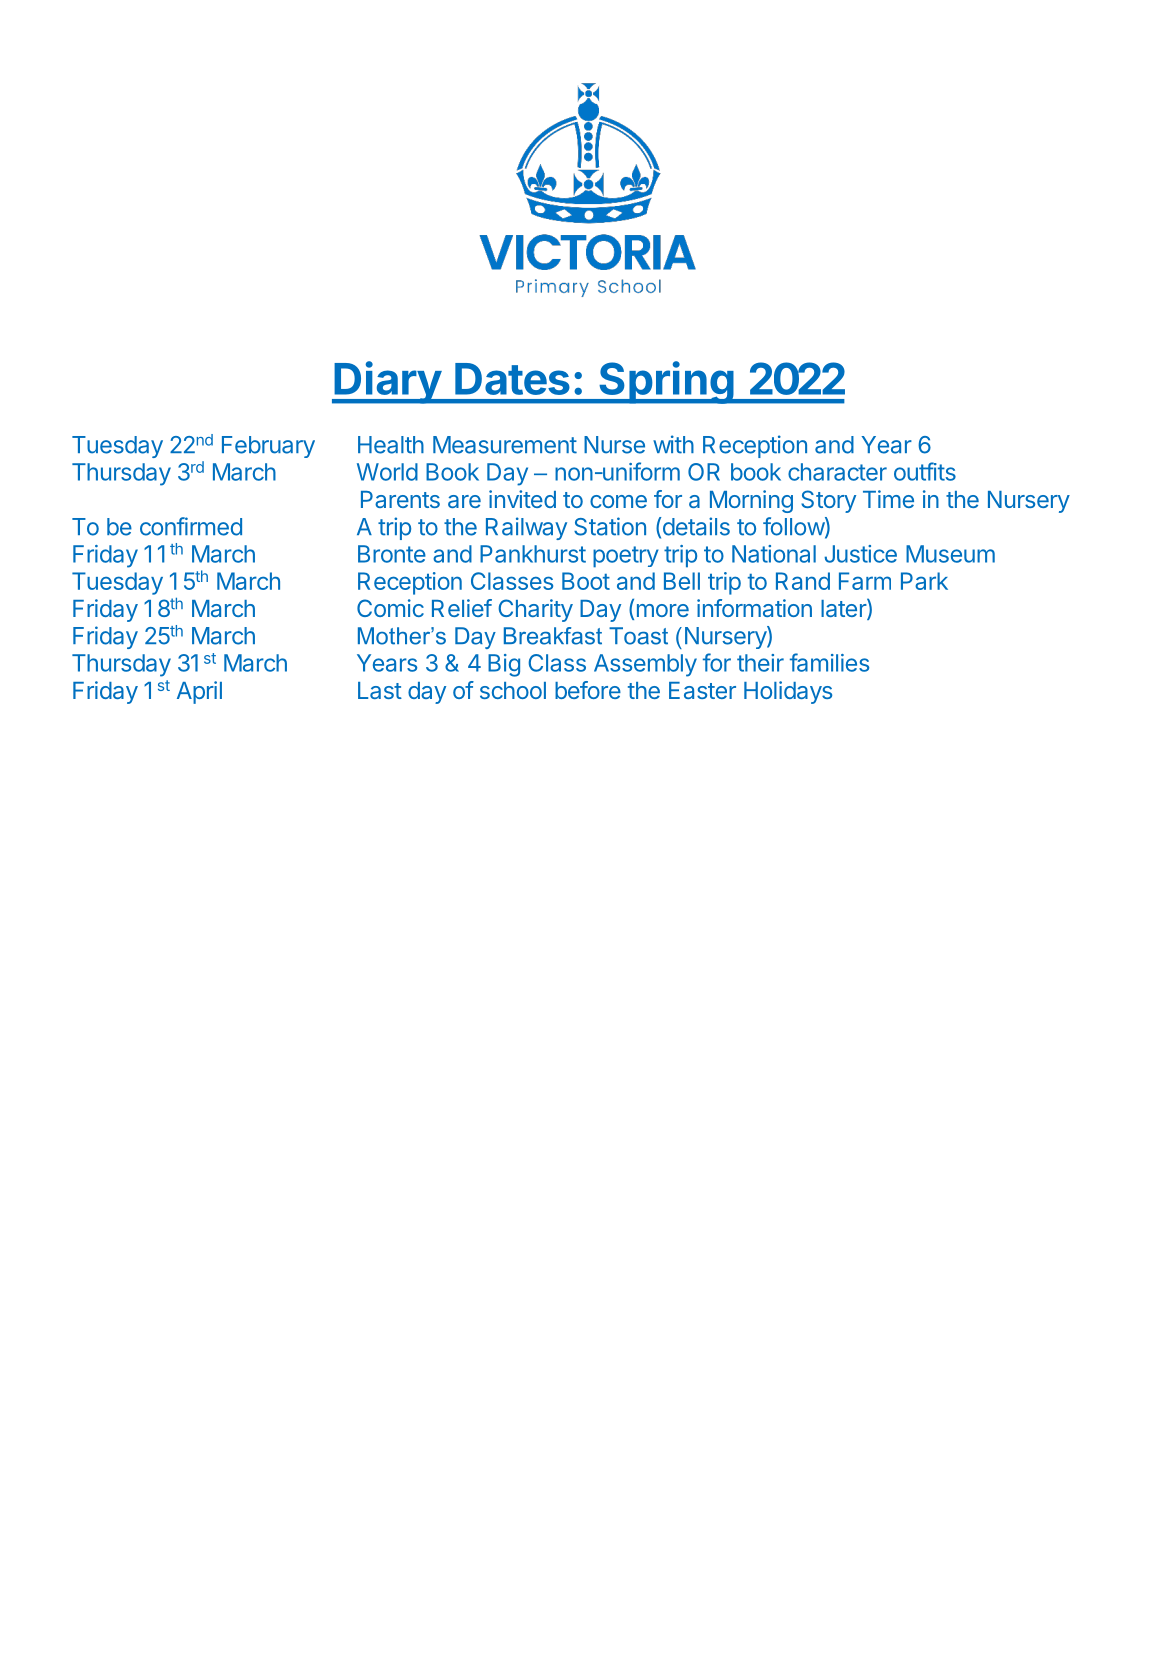  I want to click on Diary, so click(387, 382).
